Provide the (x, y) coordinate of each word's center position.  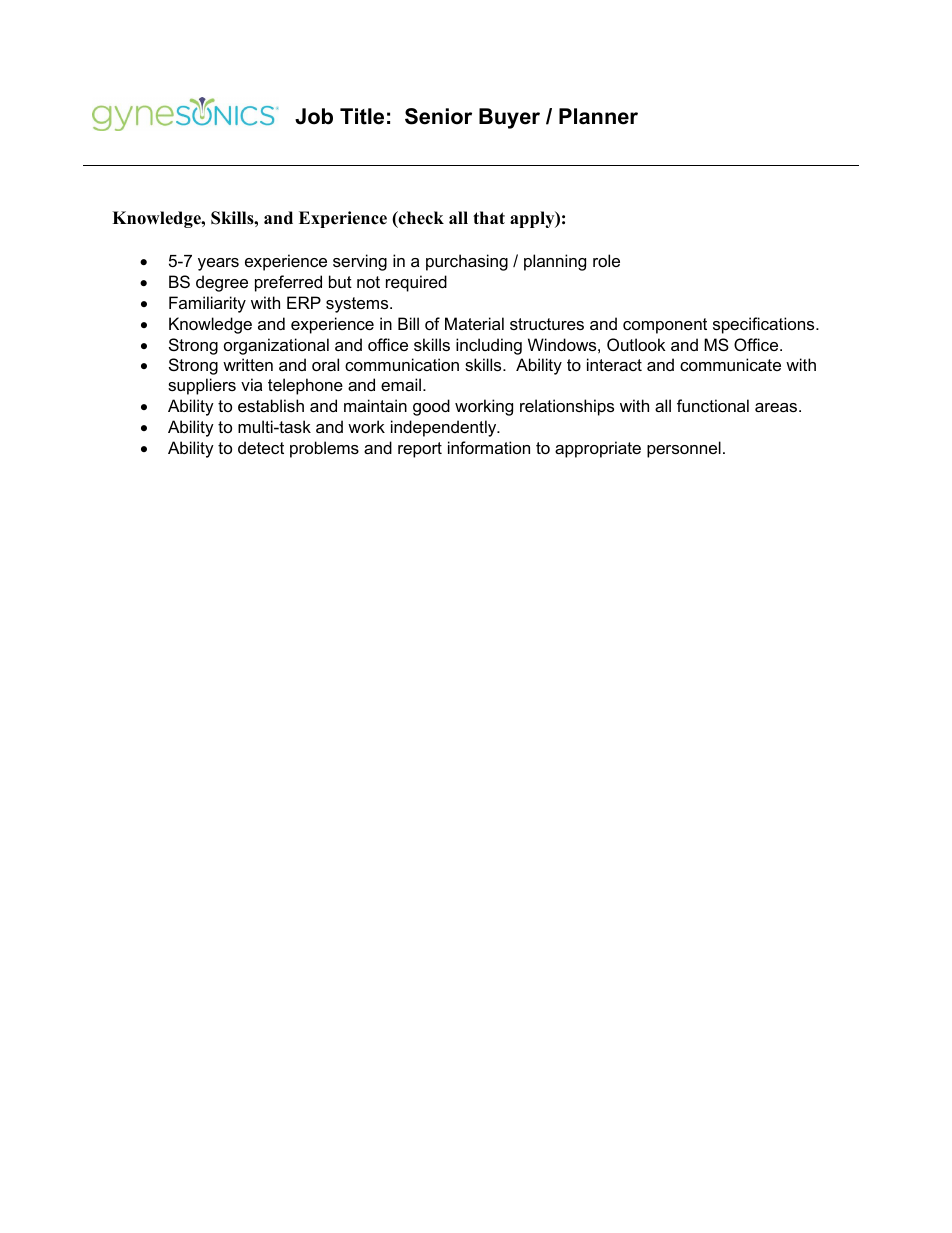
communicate (730, 364)
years (218, 264)
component (665, 326)
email (401, 384)
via (251, 384)
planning (555, 262)
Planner (598, 116)
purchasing (467, 262)
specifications (765, 325)
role (606, 260)
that (489, 217)
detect (261, 447)
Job (314, 116)
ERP (304, 302)
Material (474, 323)
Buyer (509, 118)
